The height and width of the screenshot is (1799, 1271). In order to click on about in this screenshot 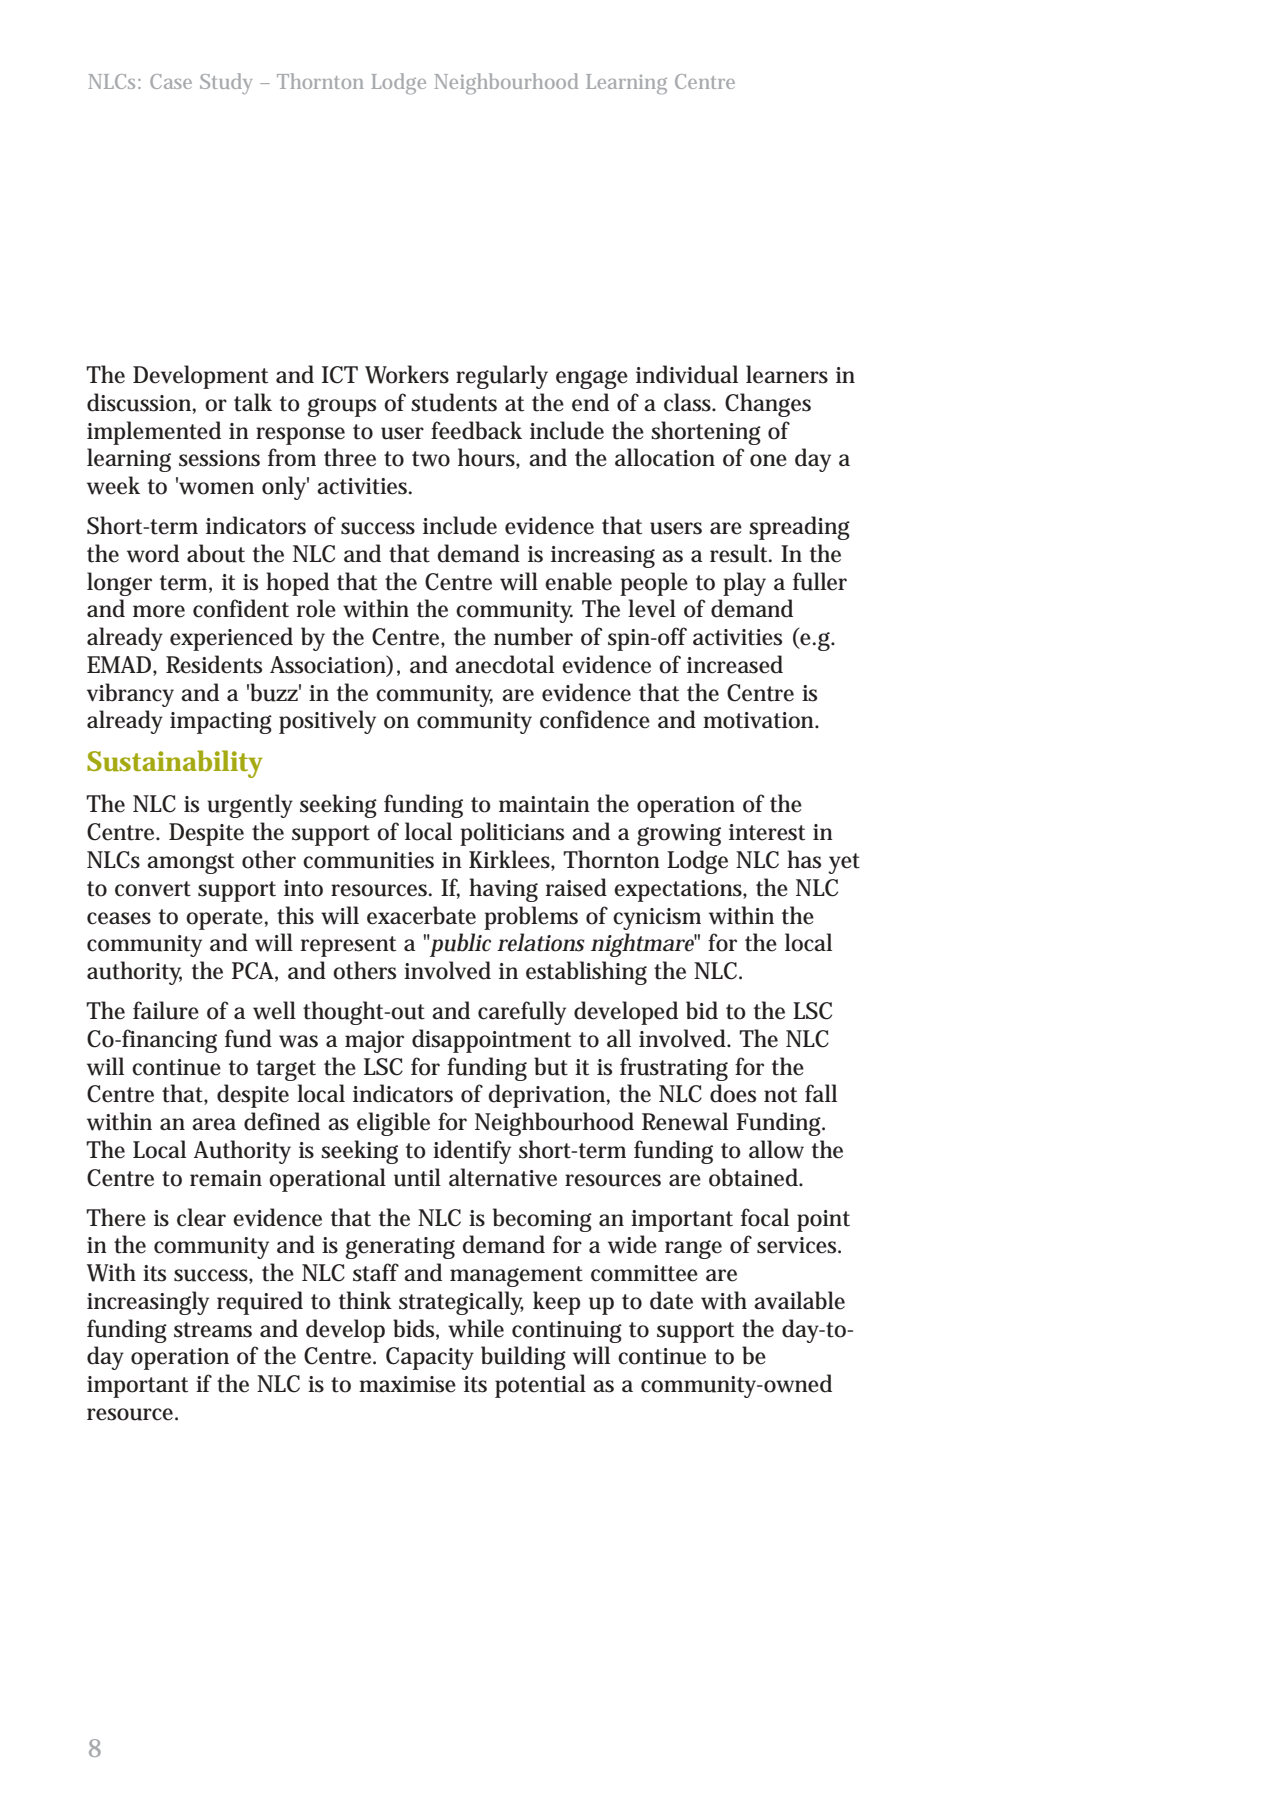, I will do `click(216, 553)`.
